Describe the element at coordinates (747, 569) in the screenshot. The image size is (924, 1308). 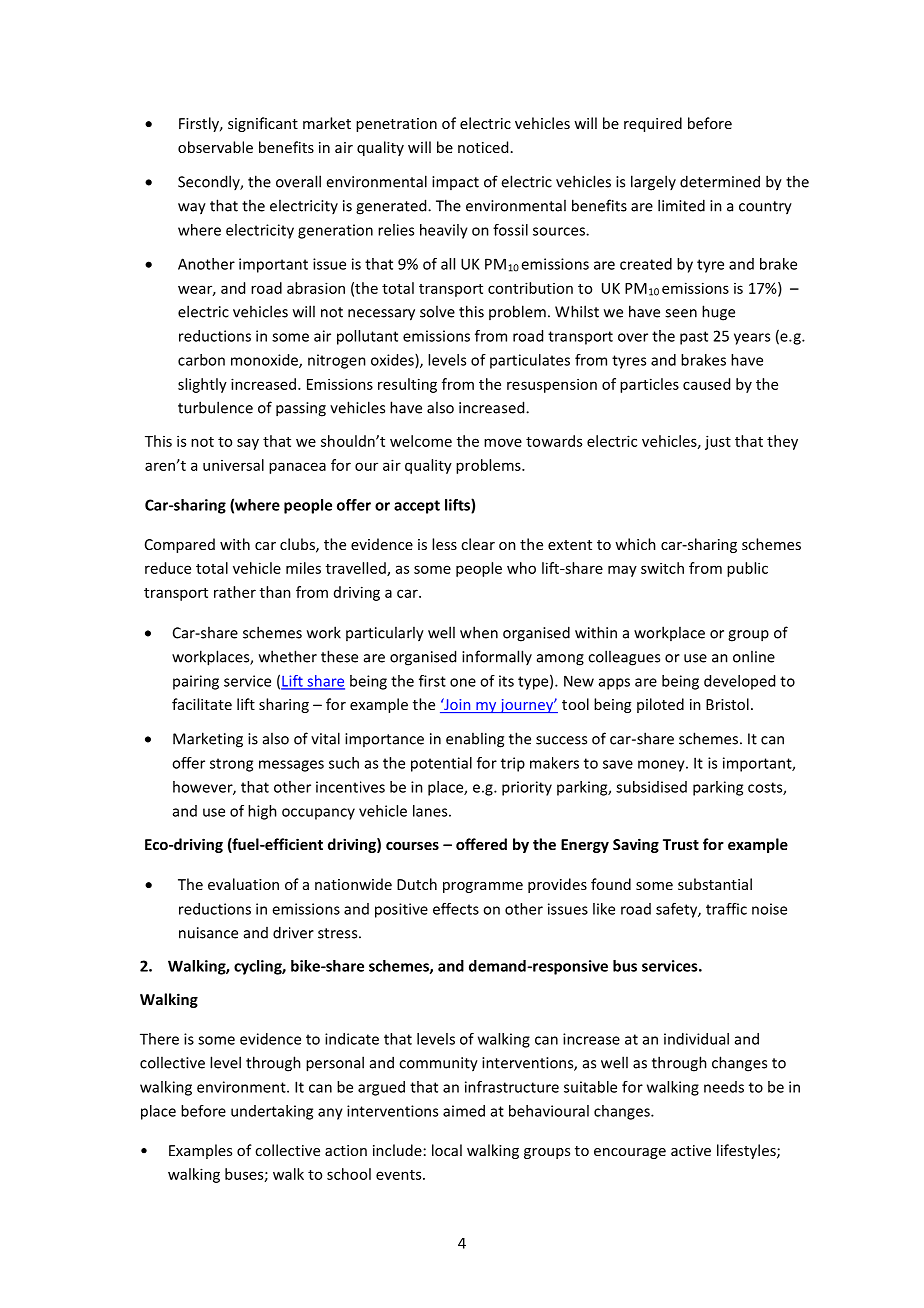
I see `public` at that location.
